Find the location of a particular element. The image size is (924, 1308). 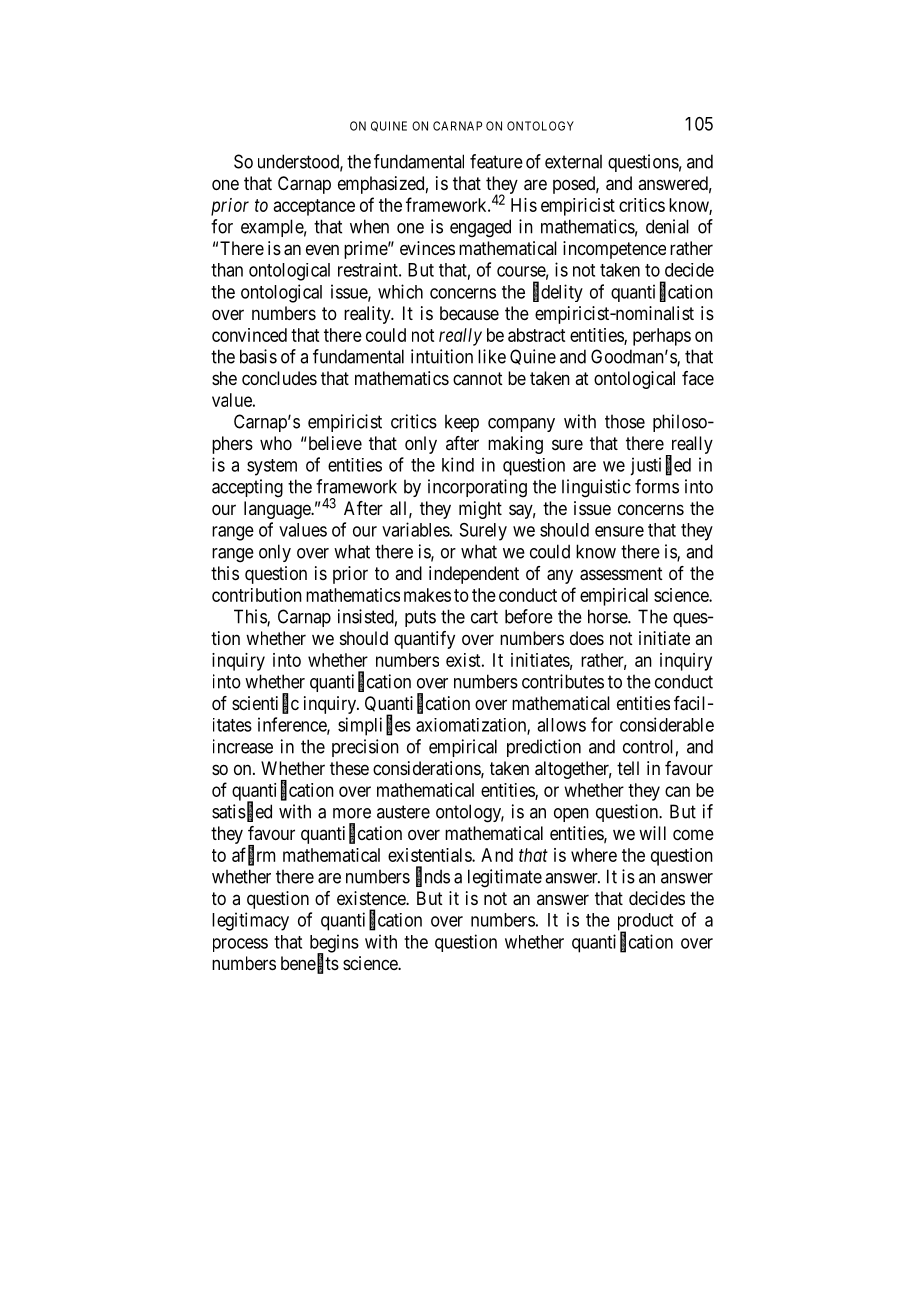

legitimacy is located at coordinates (250, 921).
